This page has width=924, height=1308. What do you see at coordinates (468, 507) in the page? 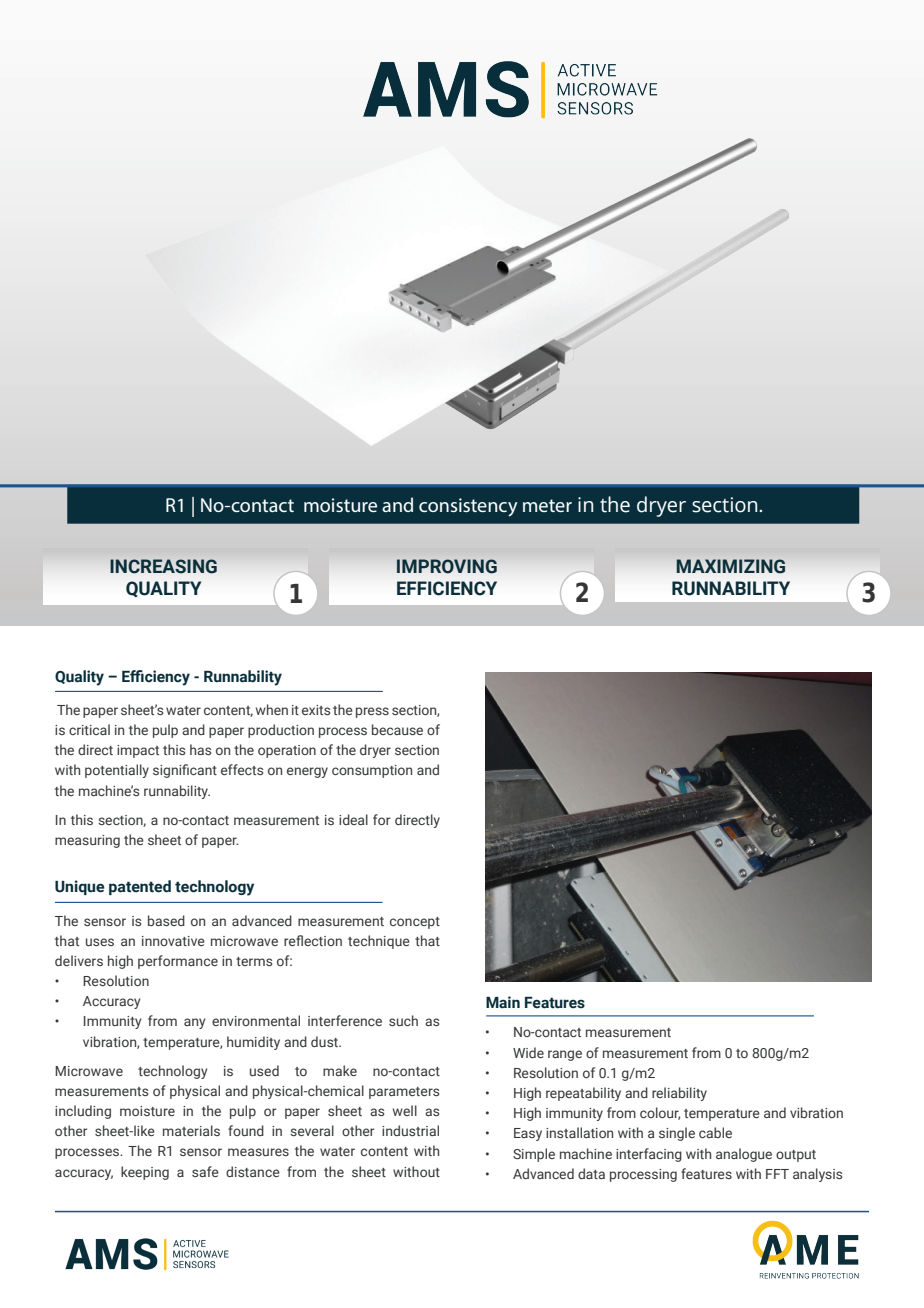
I see `consistency` at bounding box center [468, 507].
